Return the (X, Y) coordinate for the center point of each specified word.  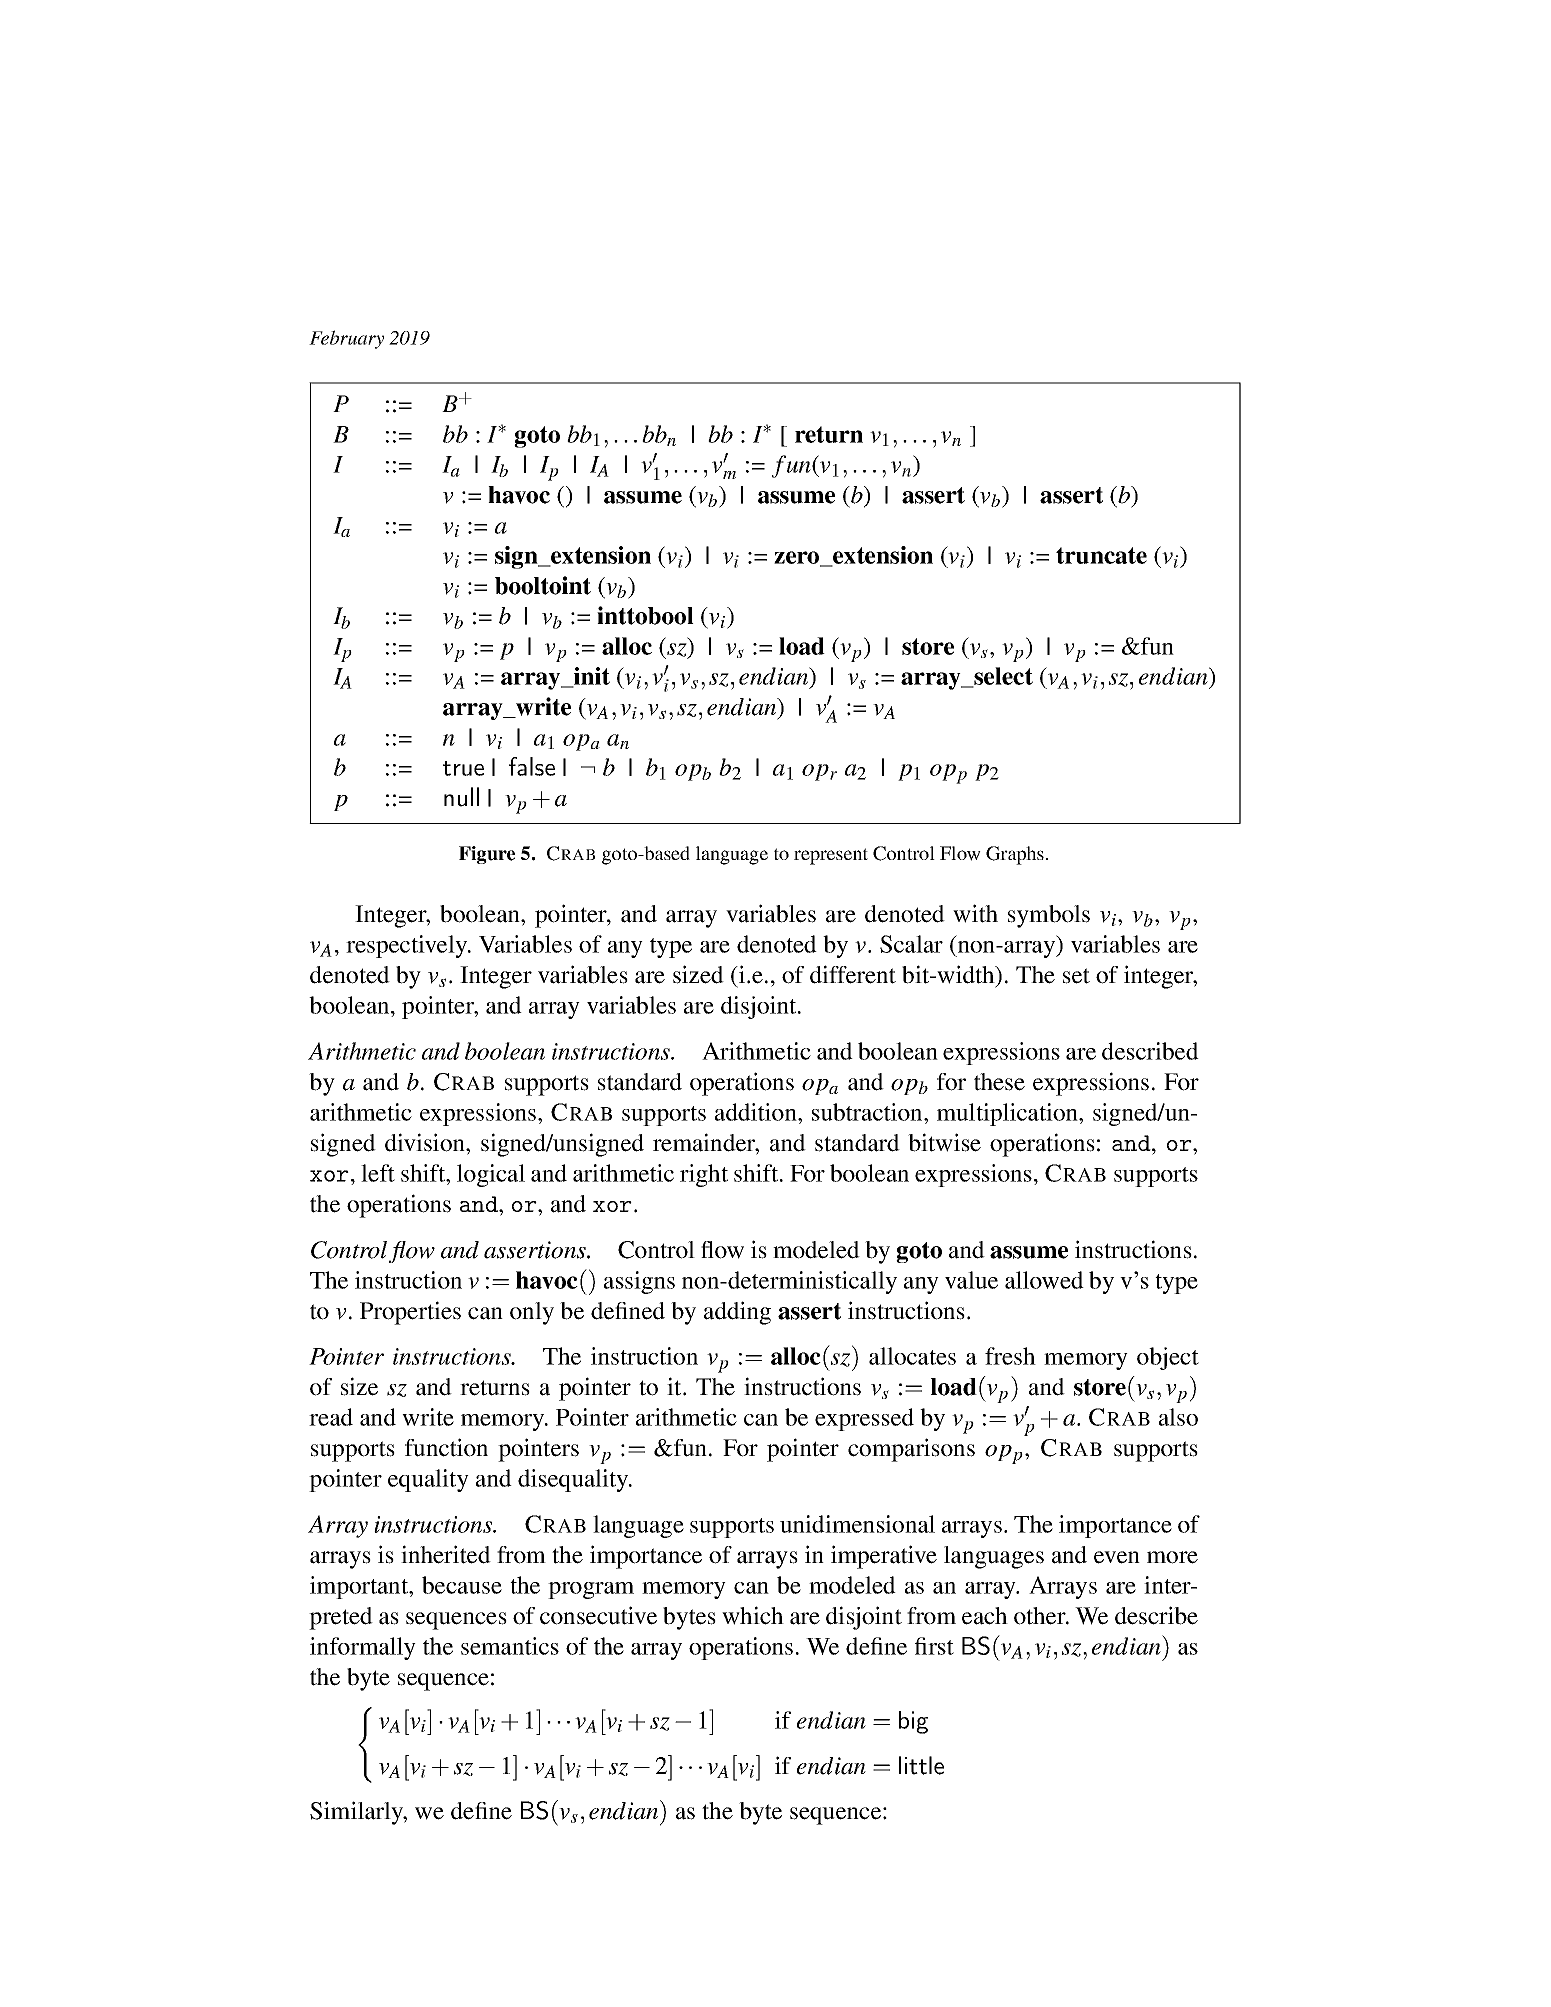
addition (757, 1112)
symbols (1049, 916)
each (985, 1616)
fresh (1010, 1356)
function (446, 1447)
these (999, 1082)
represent (831, 856)
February (346, 339)
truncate (1101, 555)
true (463, 768)
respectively (408, 946)
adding (737, 1313)
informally (363, 1648)
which (753, 1615)
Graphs (1015, 855)
